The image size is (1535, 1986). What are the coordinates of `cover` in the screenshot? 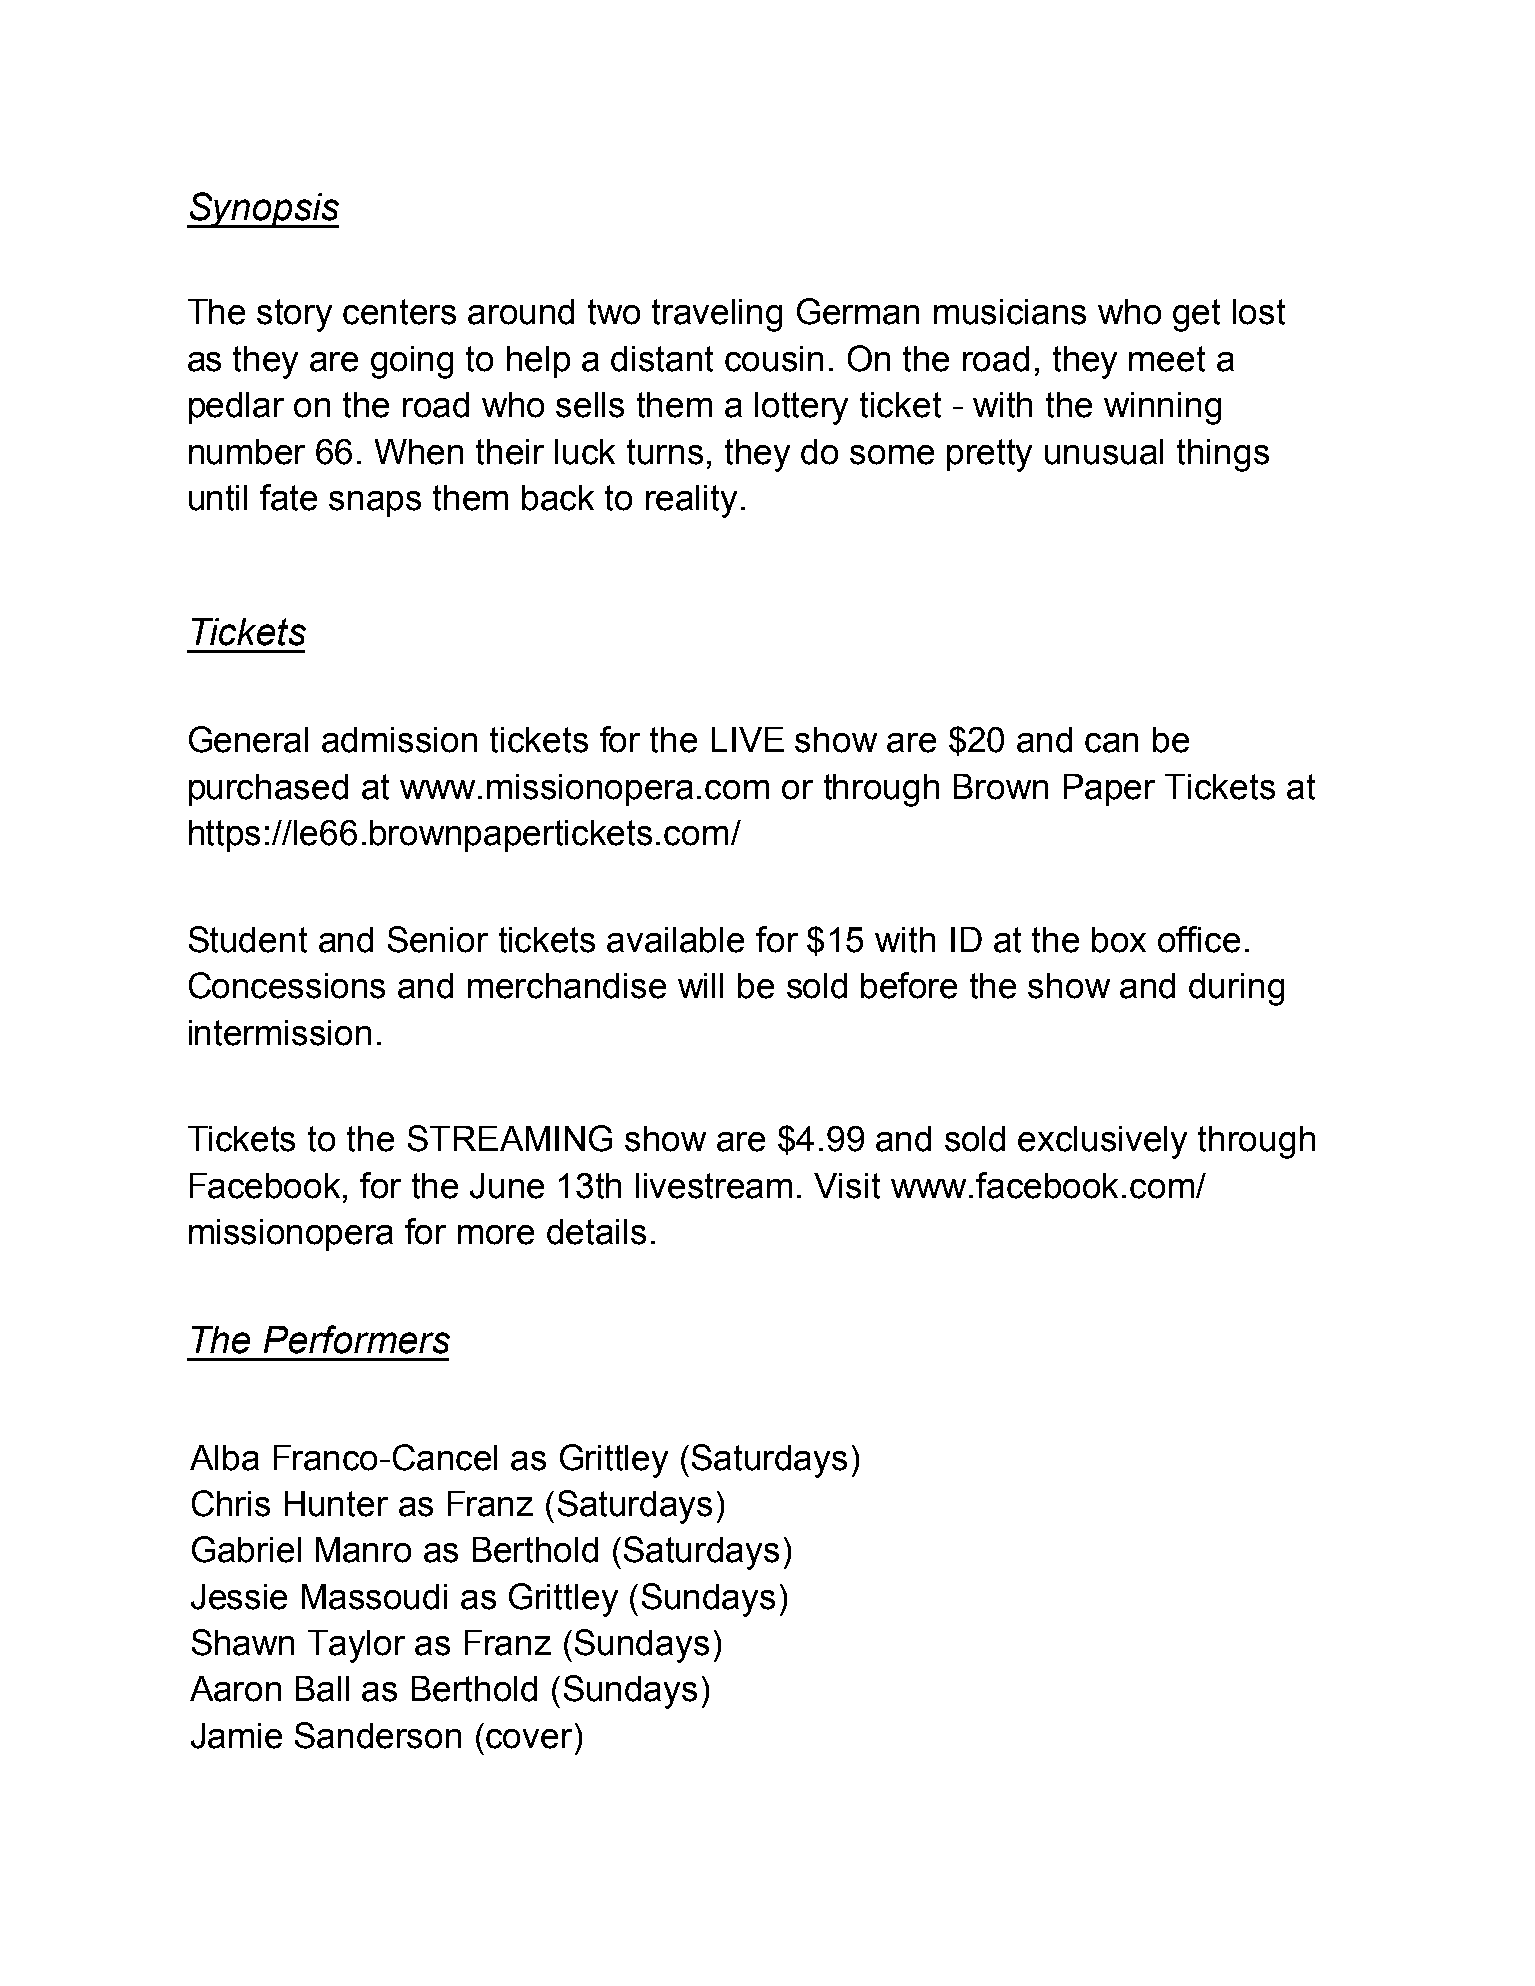 It's located at (529, 1739).
